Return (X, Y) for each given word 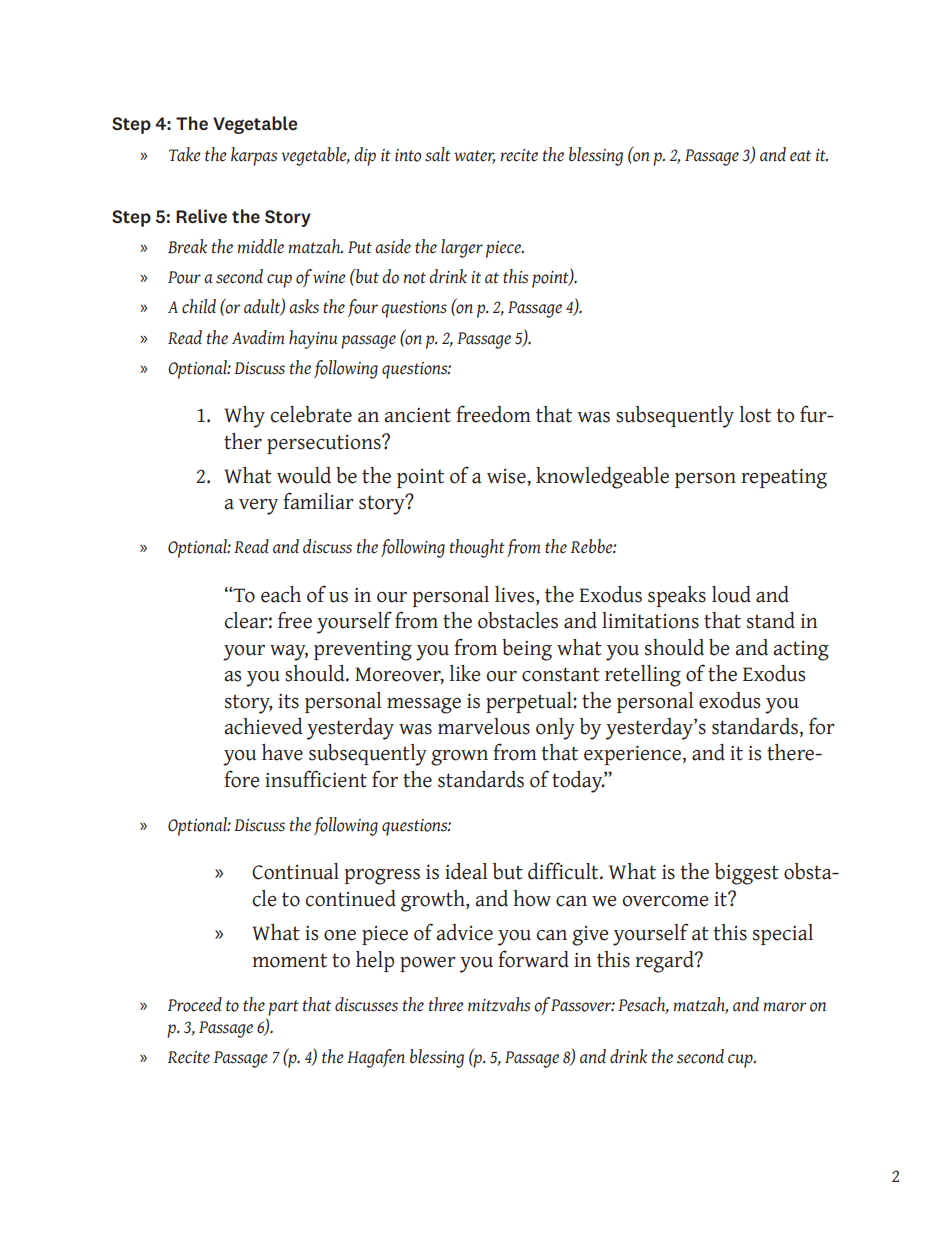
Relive (201, 216)
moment (289, 960)
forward (533, 959)
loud (731, 594)
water (474, 156)
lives (516, 594)
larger (462, 248)
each (281, 594)
